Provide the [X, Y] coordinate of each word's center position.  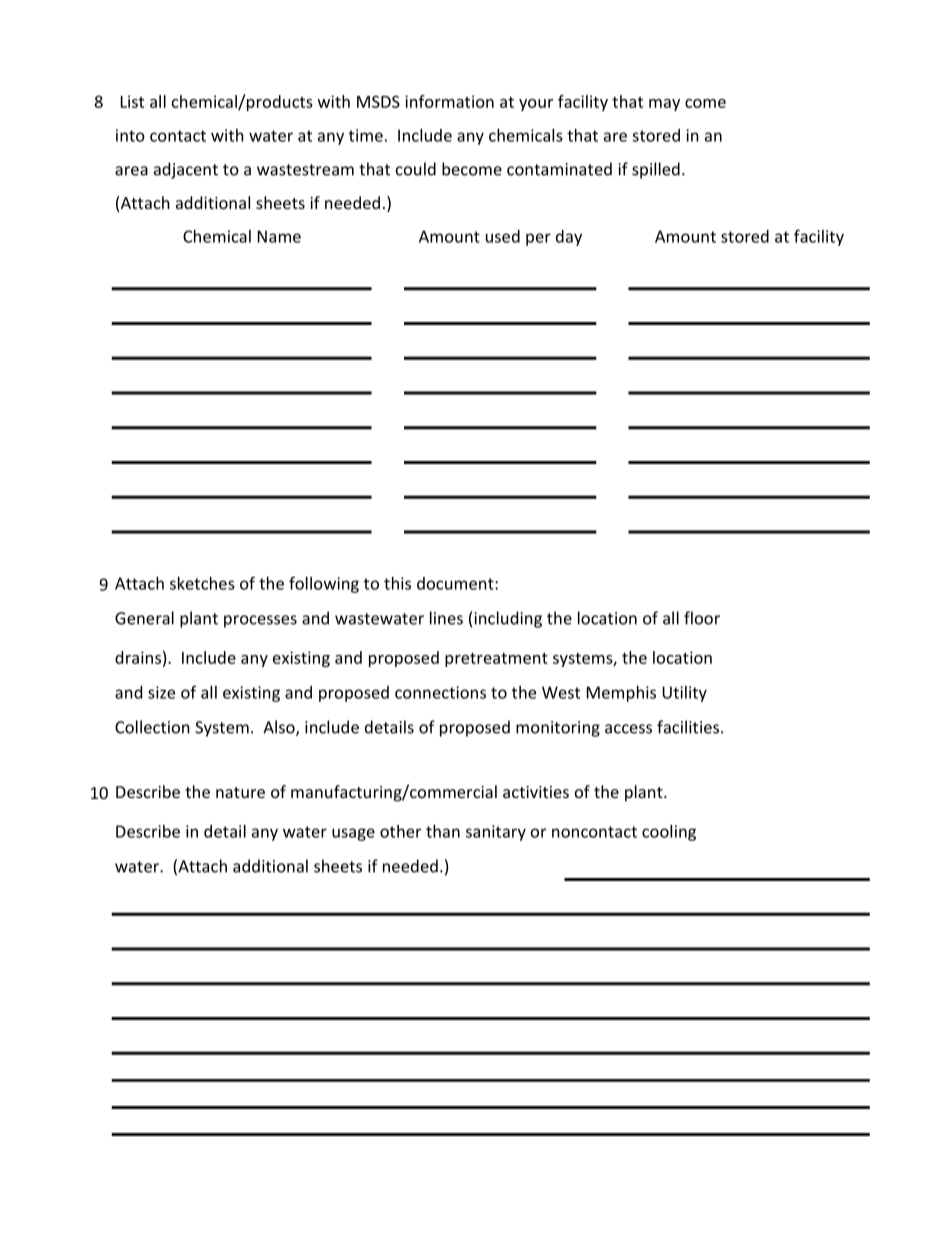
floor [702, 618]
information [449, 101]
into [130, 135]
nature [240, 792]
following [324, 584]
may [664, 105]
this [397, 583]
